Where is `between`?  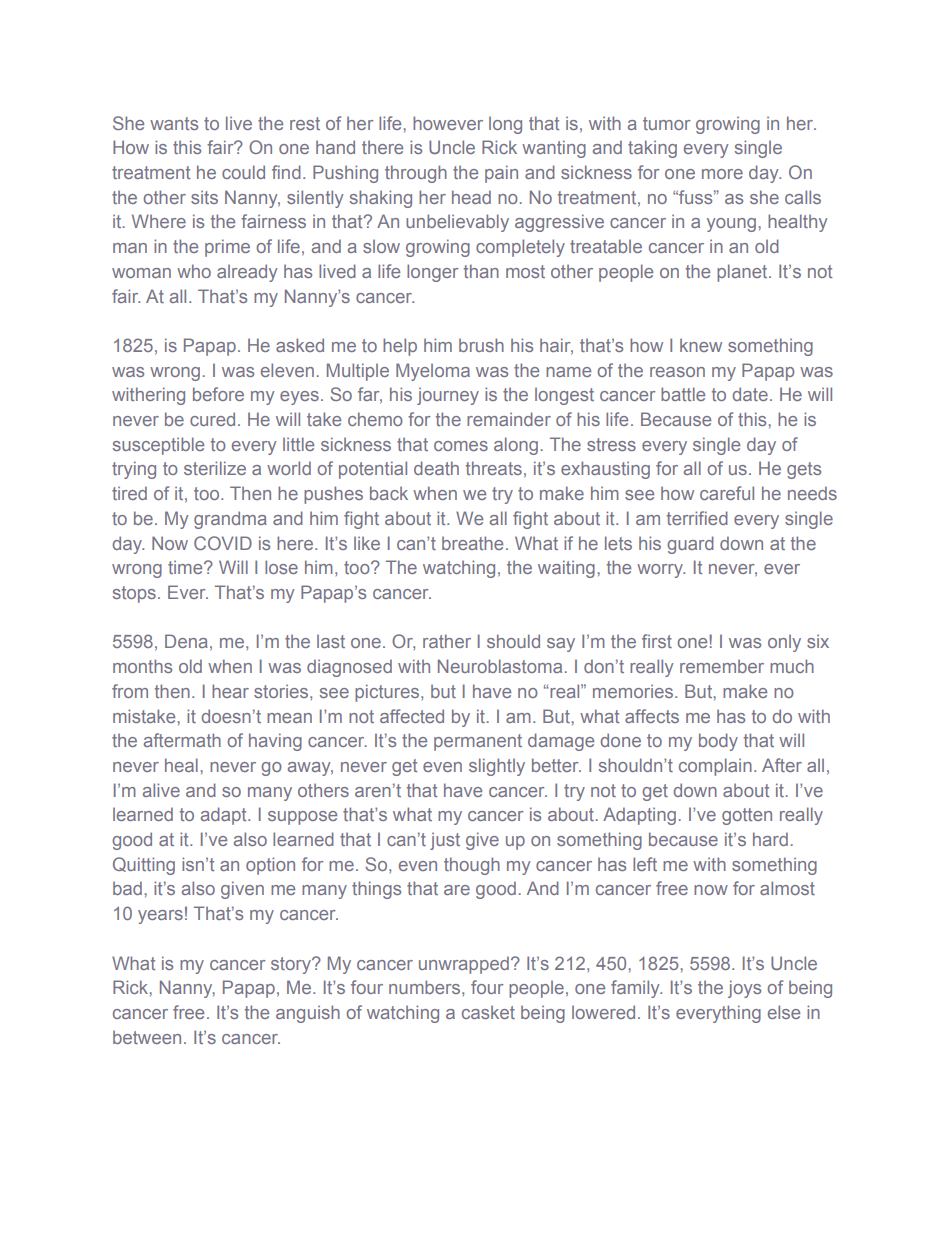
between is located at coordinates (147, 1037).
